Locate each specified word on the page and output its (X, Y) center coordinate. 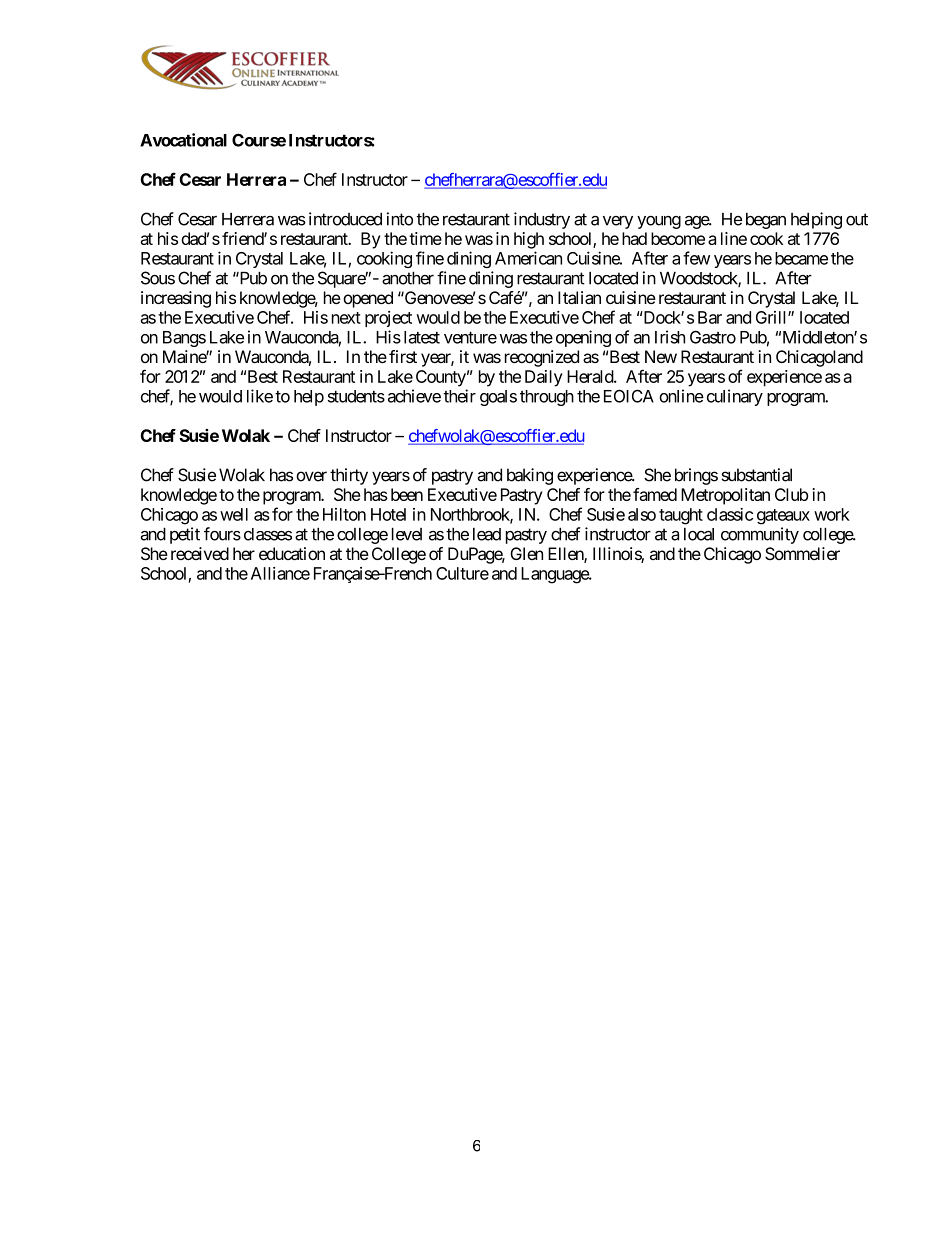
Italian (579, 297)
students (356, 396)
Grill (772, 317)
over (311, 476)
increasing (176, 299)
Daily (544, 378)
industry (542, 220)
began (766, 221)
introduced (345, 219)
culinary (735, 397)
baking (530, 476)
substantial (756, 475)
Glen (526, 553)
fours (222, 534)
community (760, 535)
